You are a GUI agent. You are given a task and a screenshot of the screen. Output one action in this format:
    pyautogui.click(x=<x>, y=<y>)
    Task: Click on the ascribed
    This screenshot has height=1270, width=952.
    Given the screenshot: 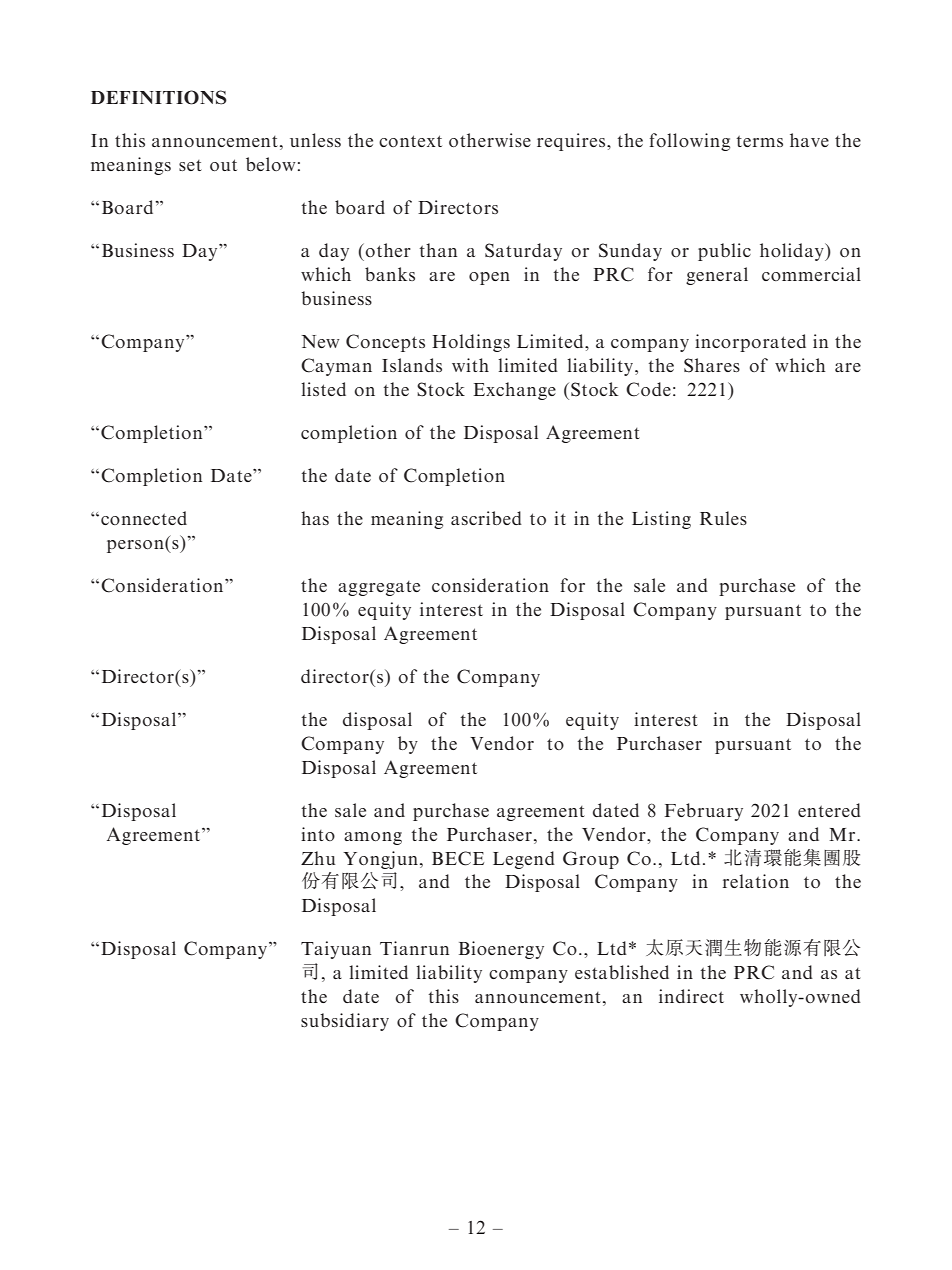 What is the action you would take?
    pyautogui.click(x=486, y=518)
